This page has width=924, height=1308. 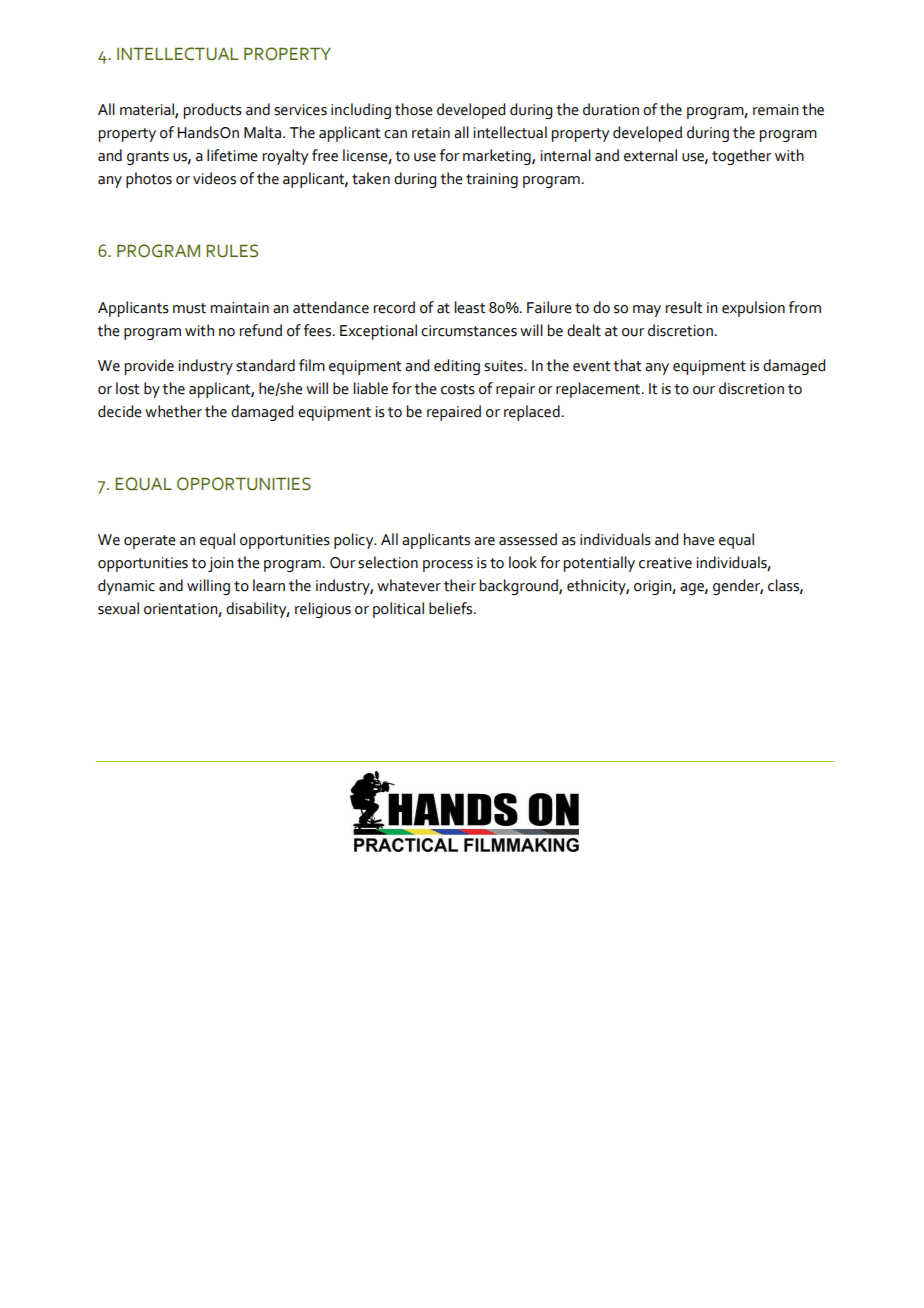 I want to click on must, so click(x=189, y=308).
